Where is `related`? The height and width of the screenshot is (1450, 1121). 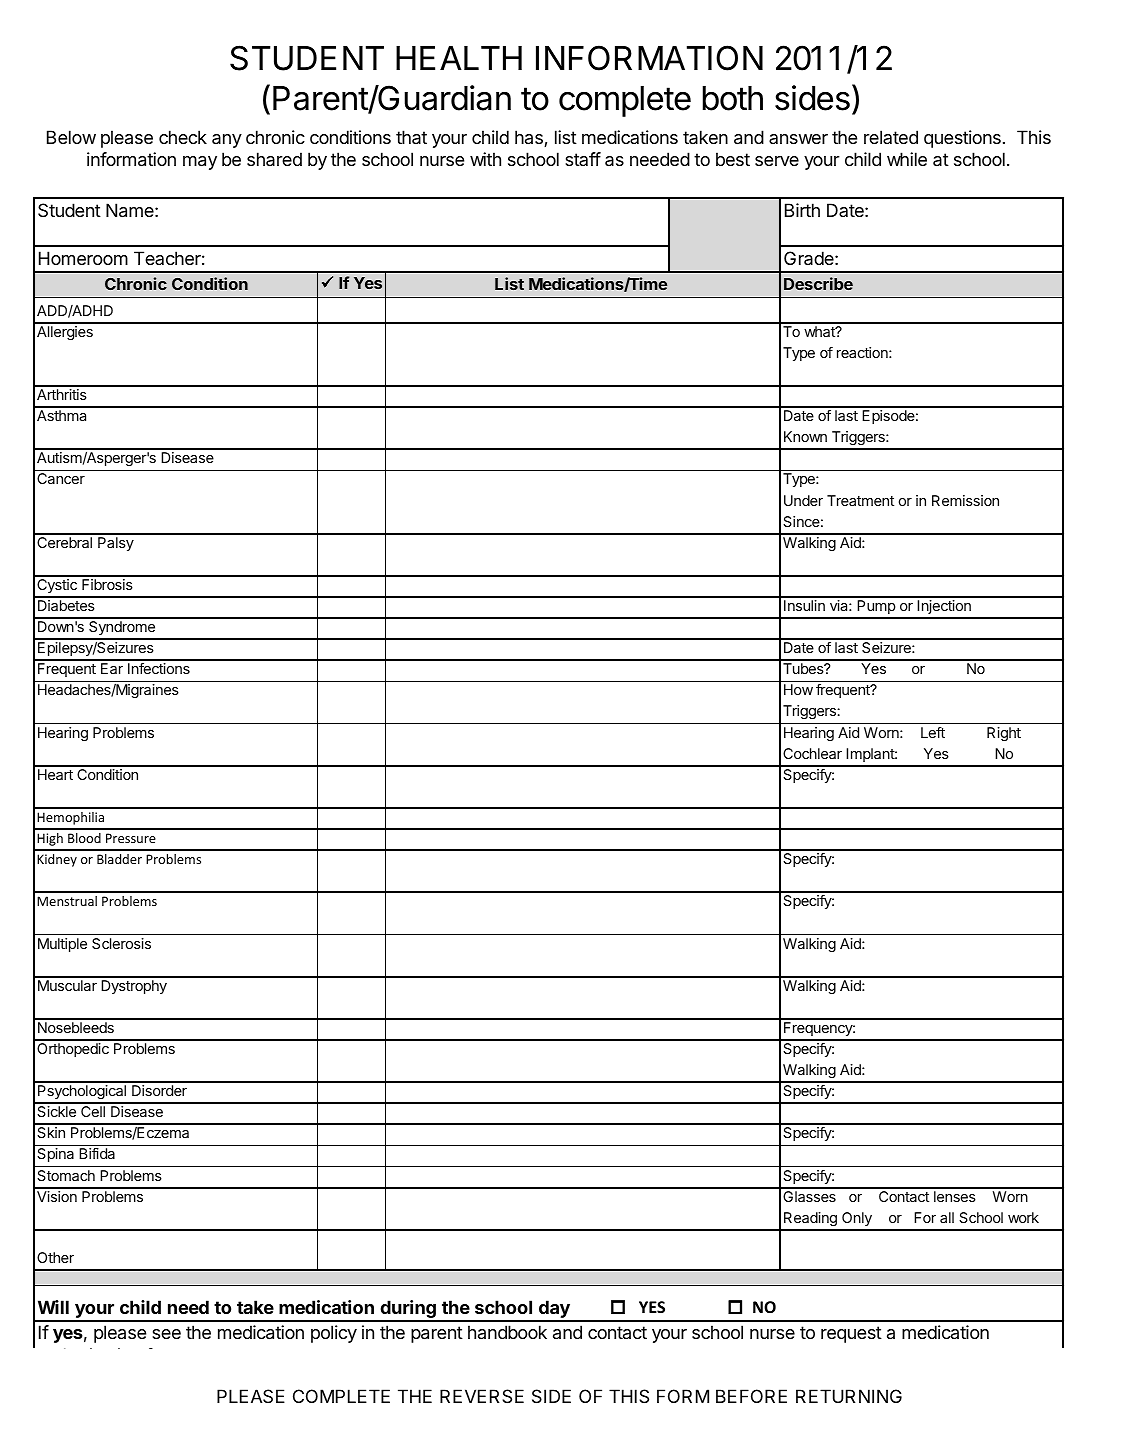 related is located at coordinates (891, 137).
